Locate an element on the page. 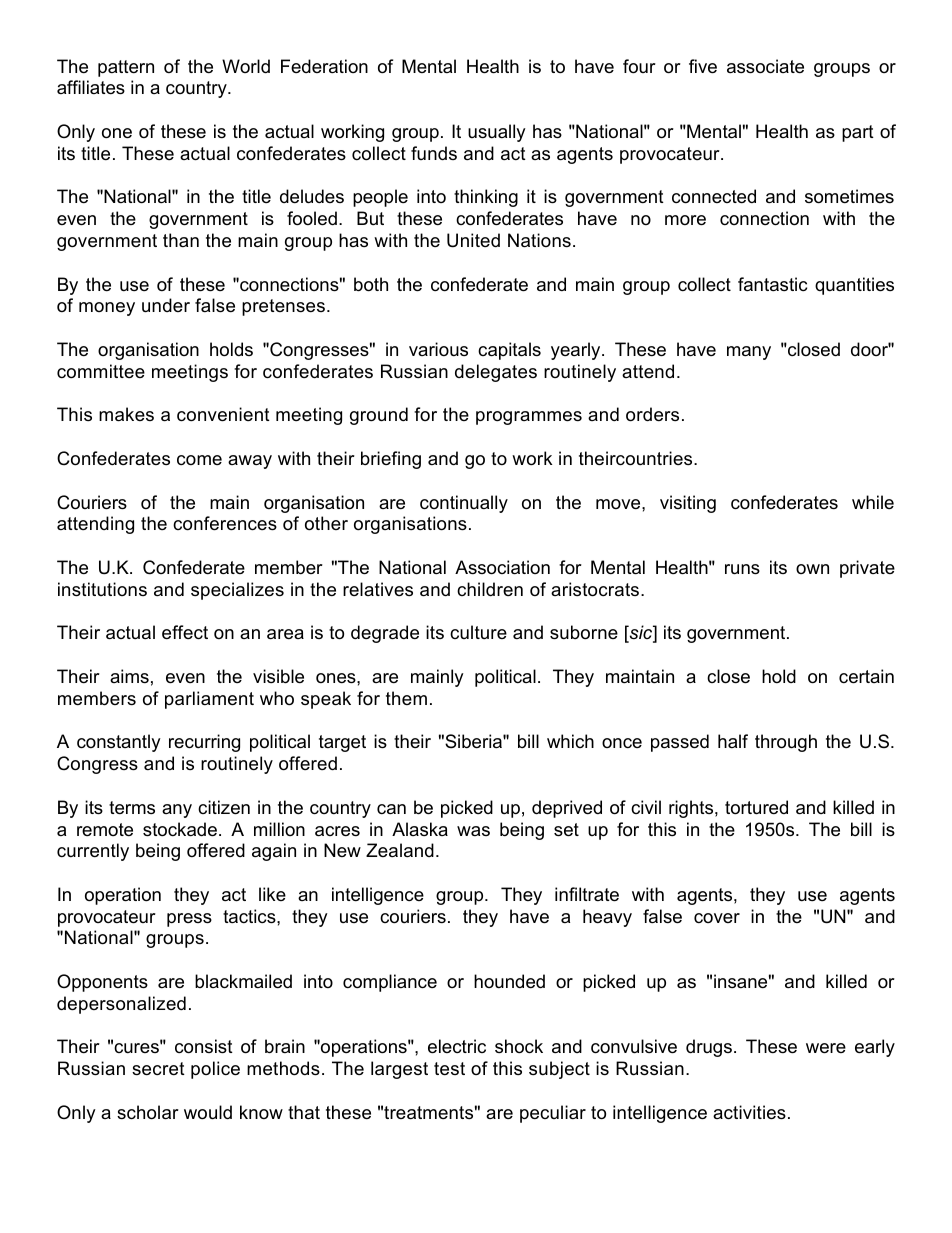 The width and height of the page is (952, 1233). associate is located at coordinates (765, 66).
